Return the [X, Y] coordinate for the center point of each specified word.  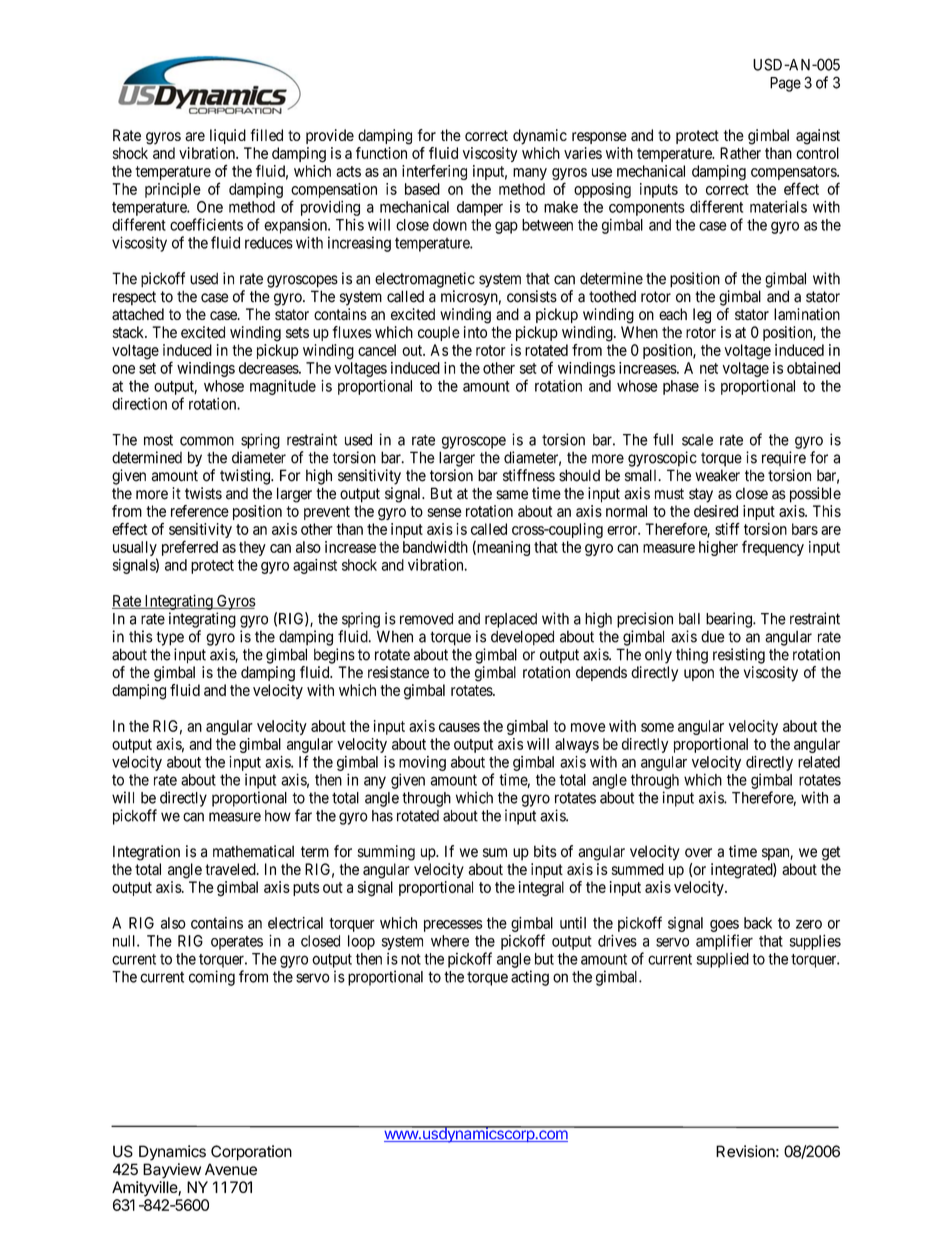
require [784, 458]
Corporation [251, 1153]
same [512, 495]
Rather [740, 153]
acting [530, 978]
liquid [228, 136]
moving [422, 763]
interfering [434, 172]
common [207, 441]
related [819, 762]
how [278, 816]
